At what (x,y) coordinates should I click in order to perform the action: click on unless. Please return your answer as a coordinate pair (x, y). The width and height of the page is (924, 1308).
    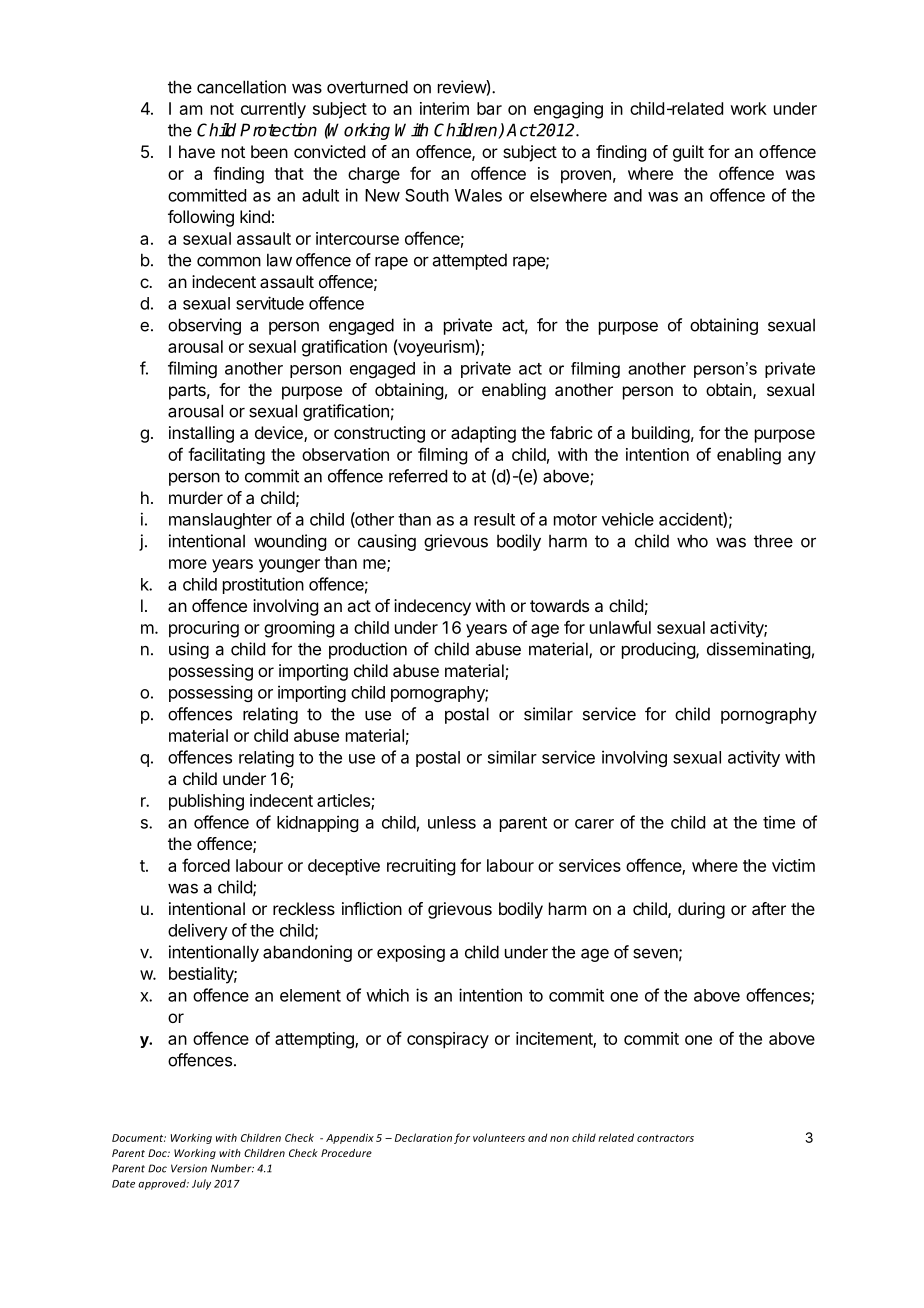
    Looking at the image, I should click on (452, 822).
